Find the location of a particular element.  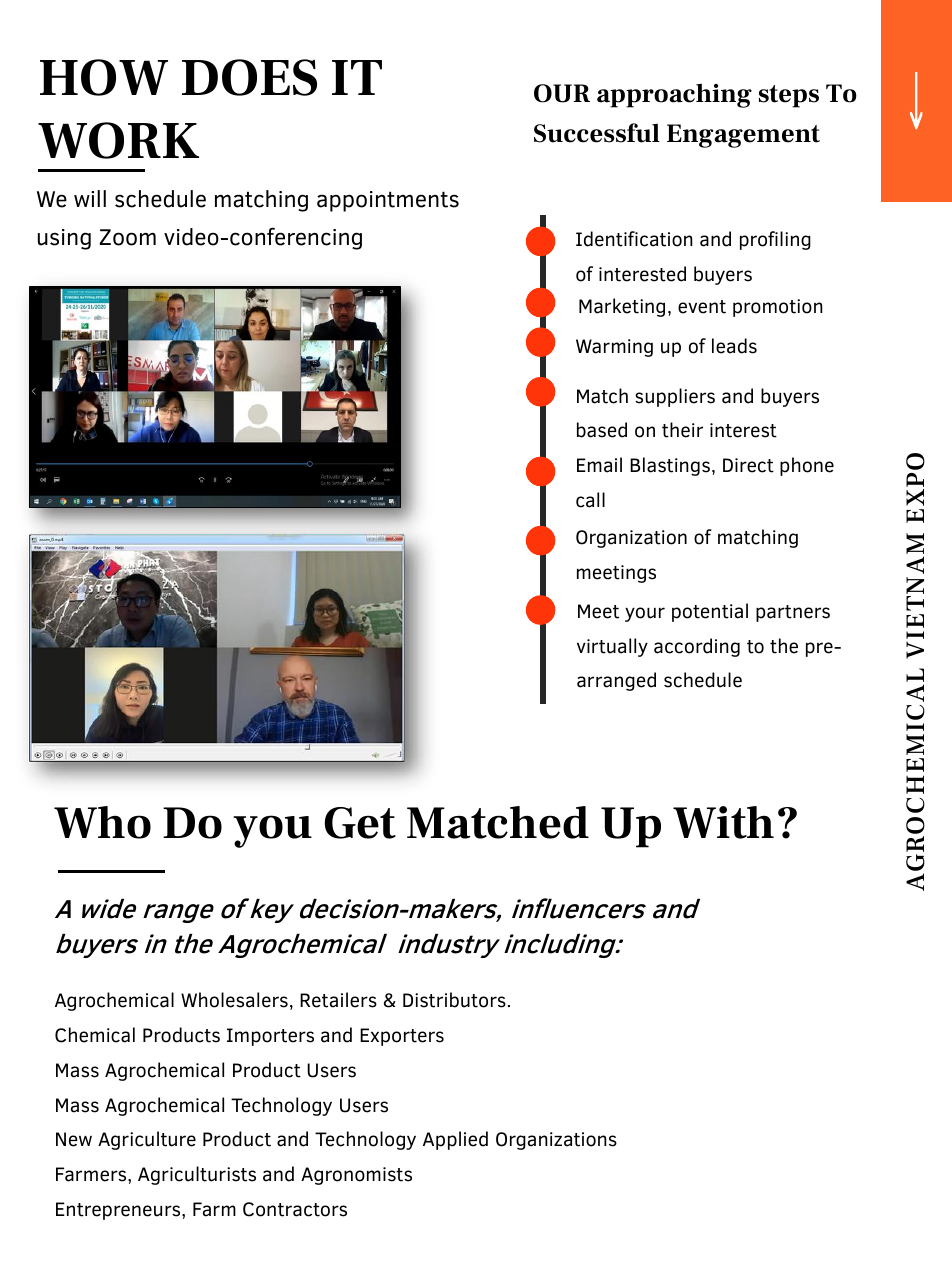

Engagement is located at coordinates (743, 136).
